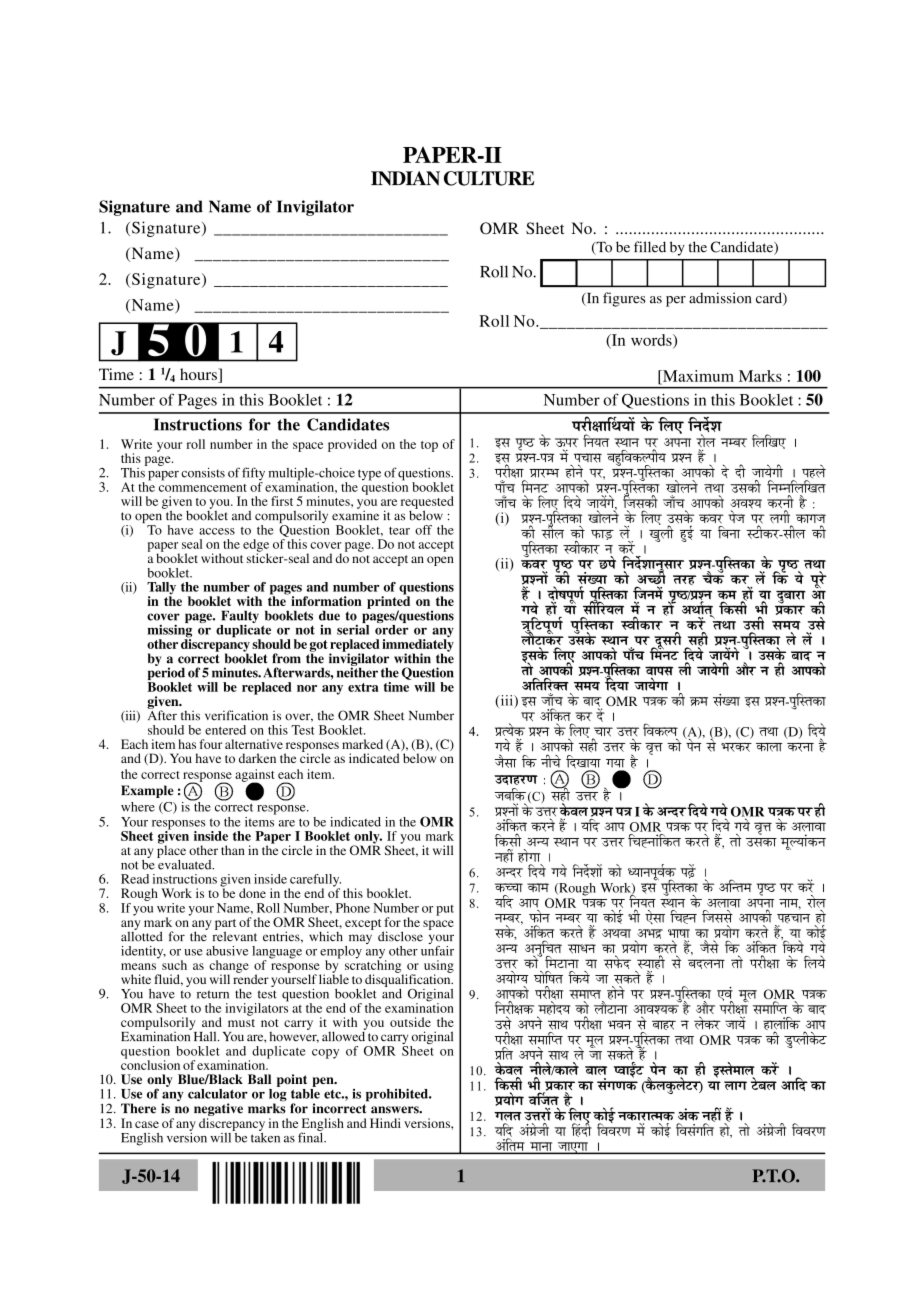  Describe the element at coordinates (697, 376) in the screenshot. I see `Maximum` at that location.
